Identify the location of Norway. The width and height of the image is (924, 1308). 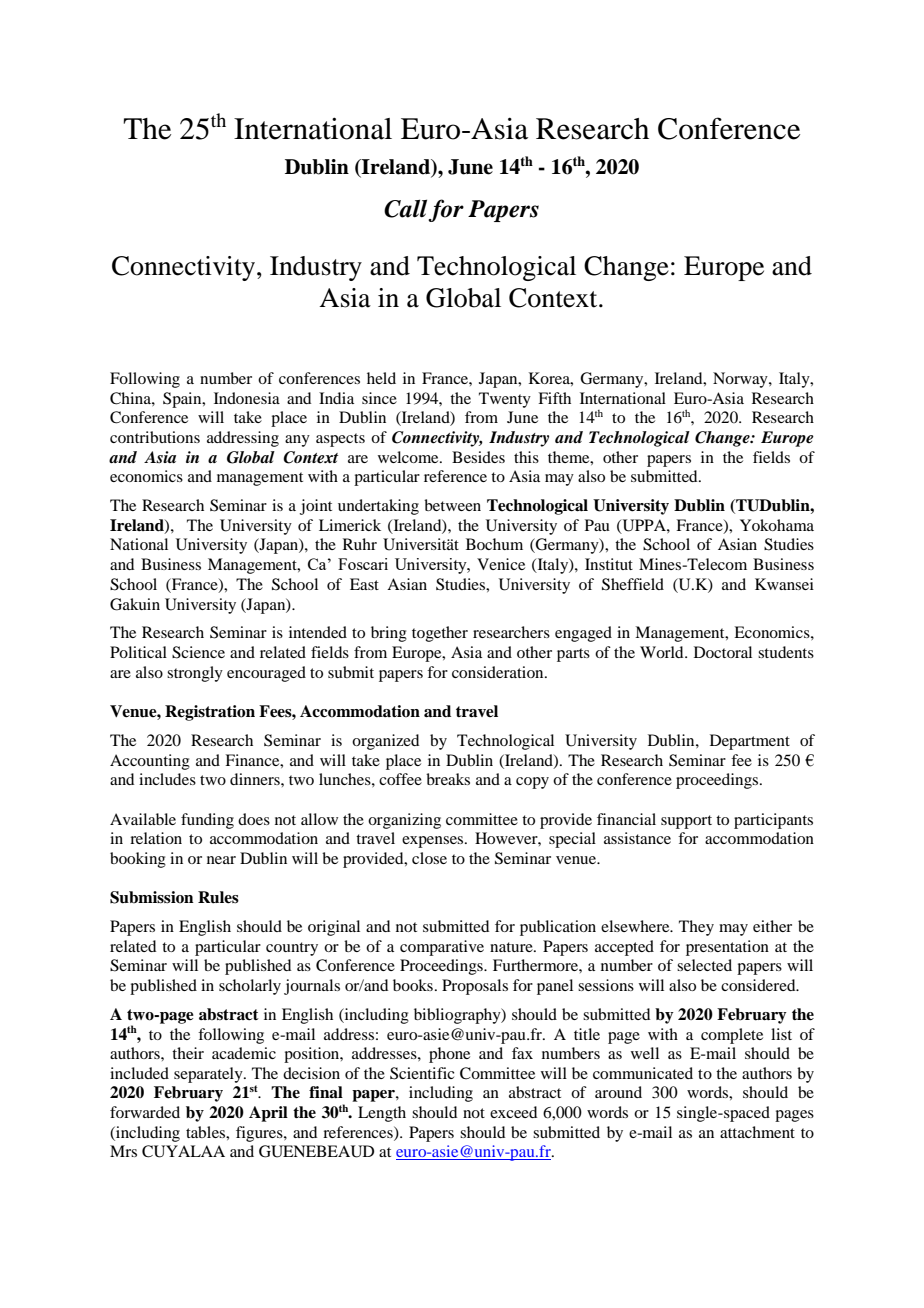
(741, 380).
